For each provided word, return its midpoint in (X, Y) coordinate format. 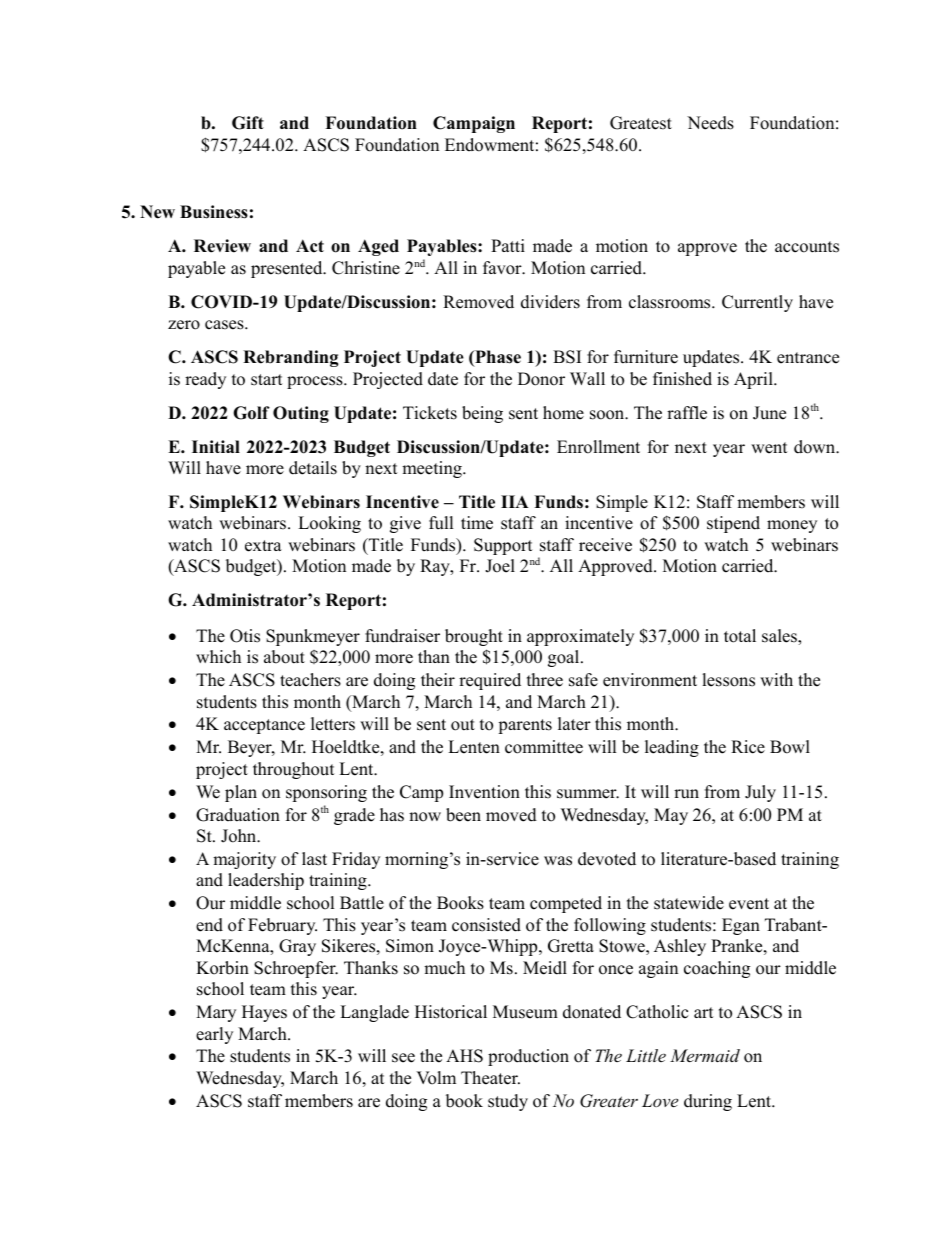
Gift (248, 123)
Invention (484, 792)
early (214, 1035)
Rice (748, 747)
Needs (710, 123)
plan (241, 793)
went (769, 448)
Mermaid (705, 1055)
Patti (508, 245)
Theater (490, 1078)
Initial (216, 446)
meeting (433, 469)
